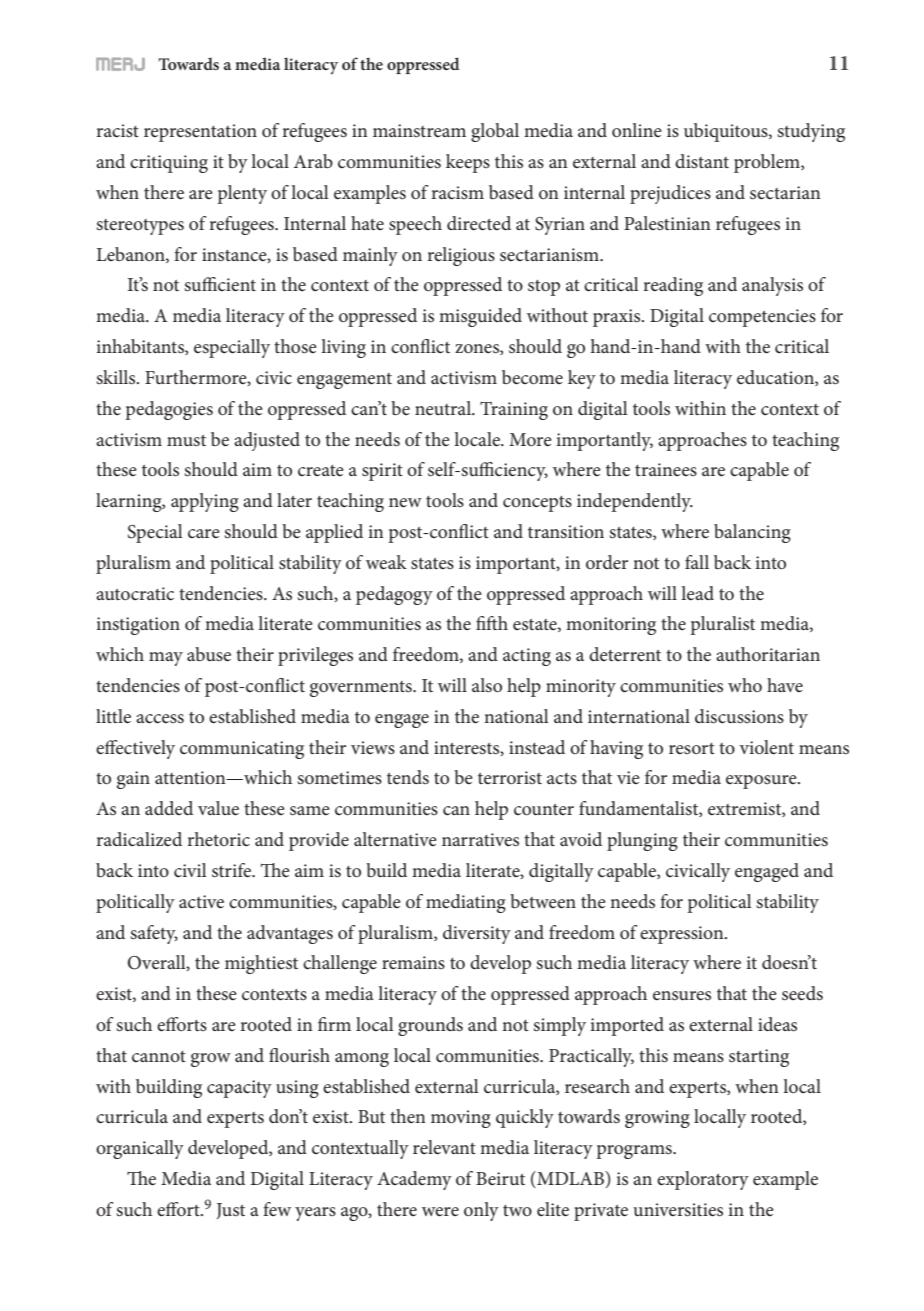 The width and height of the image is (924, 1311). What do you see at coordinates (405, 503) in the image?
I see `new` at bounding box center [405, 503].
